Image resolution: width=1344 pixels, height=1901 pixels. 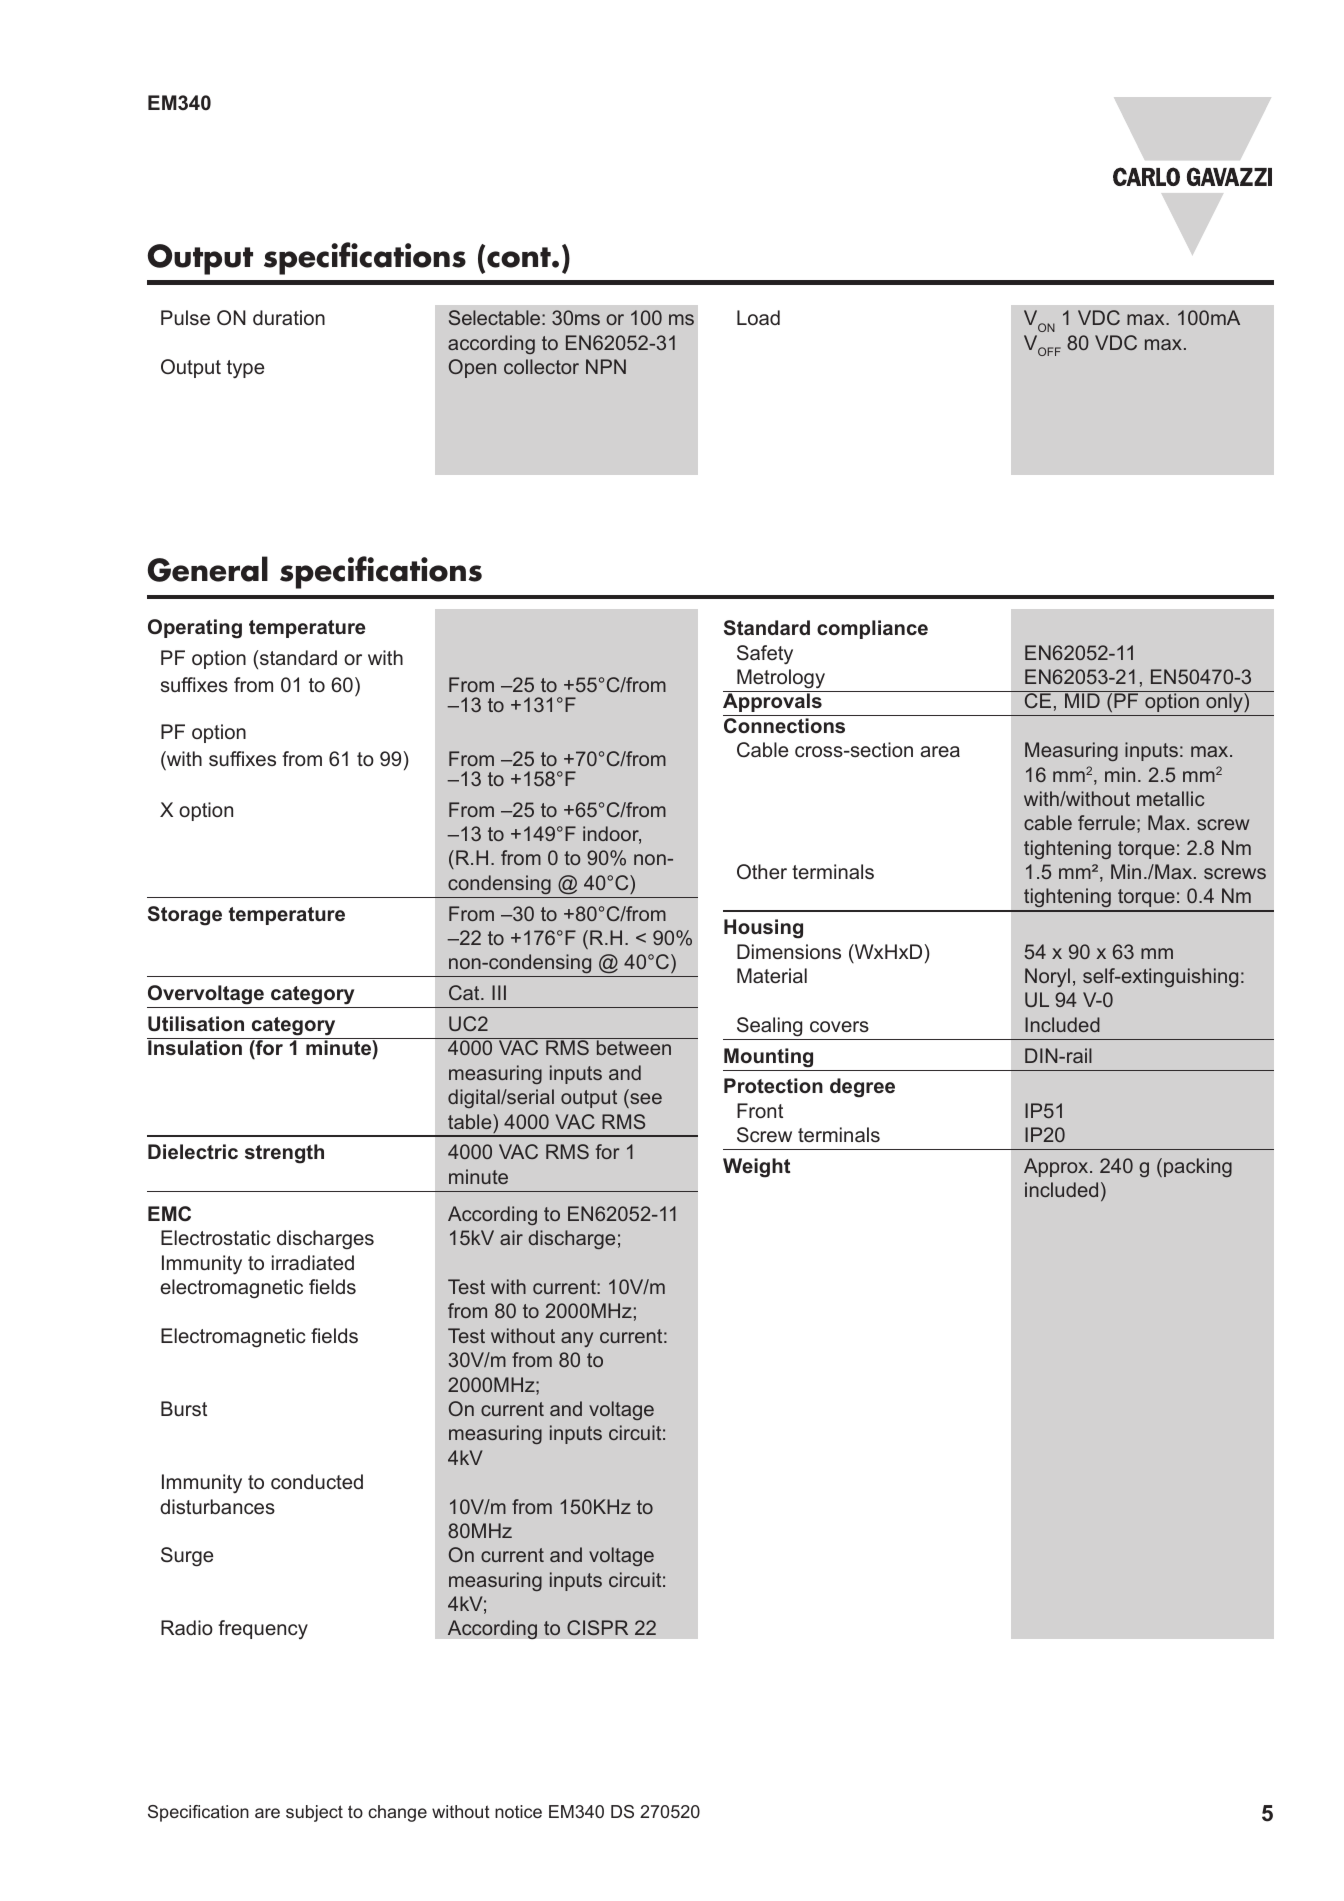 I want to click on irradiated, so click(x=313, y=1262).
